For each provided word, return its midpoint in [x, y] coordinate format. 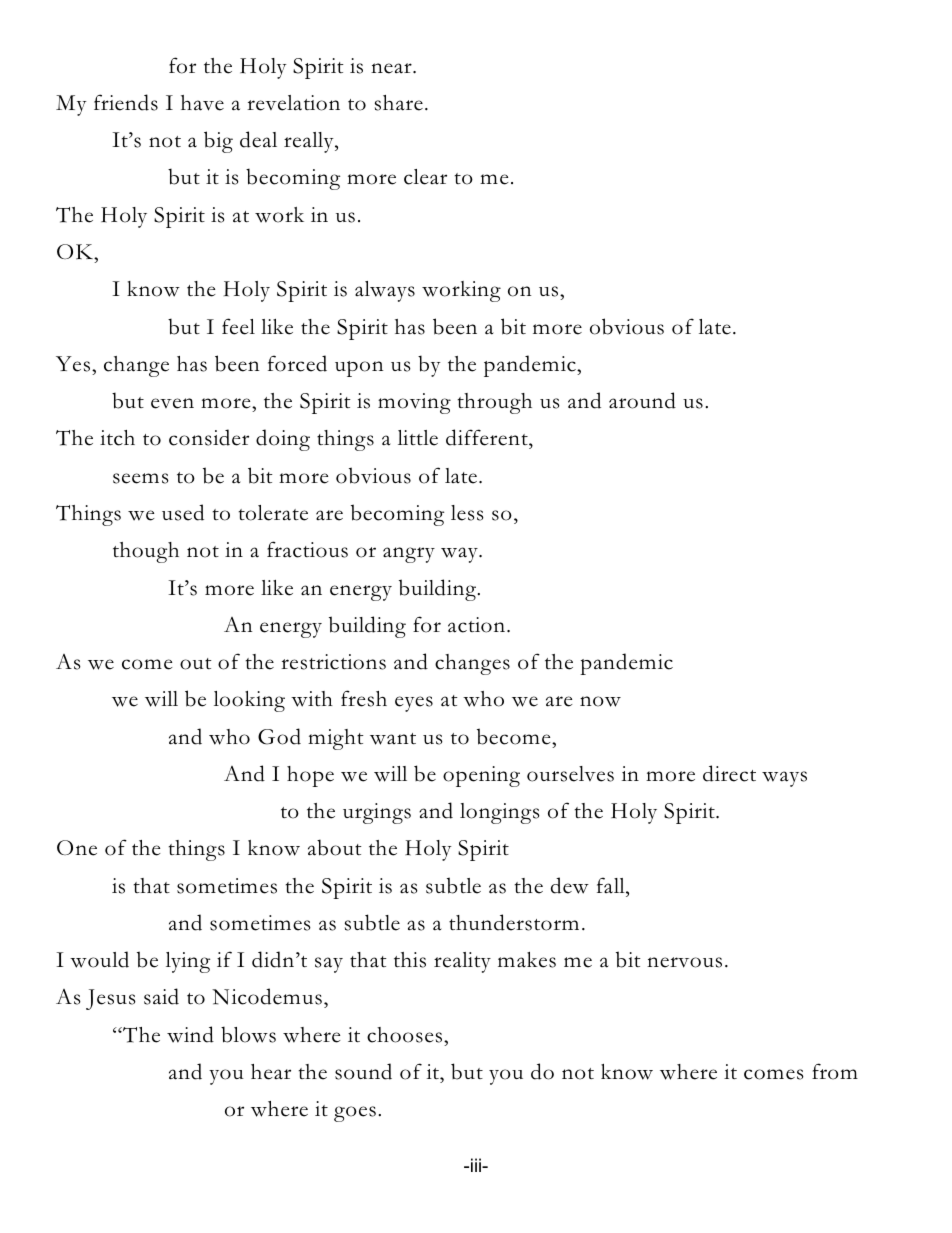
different [488, 439]
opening [481, 776]
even [172, 403]
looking [249, 701]
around [642, 400]
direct [729, 773]
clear [425, 177]
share [399, 103]
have [202, 103]
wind [190, 1034]
